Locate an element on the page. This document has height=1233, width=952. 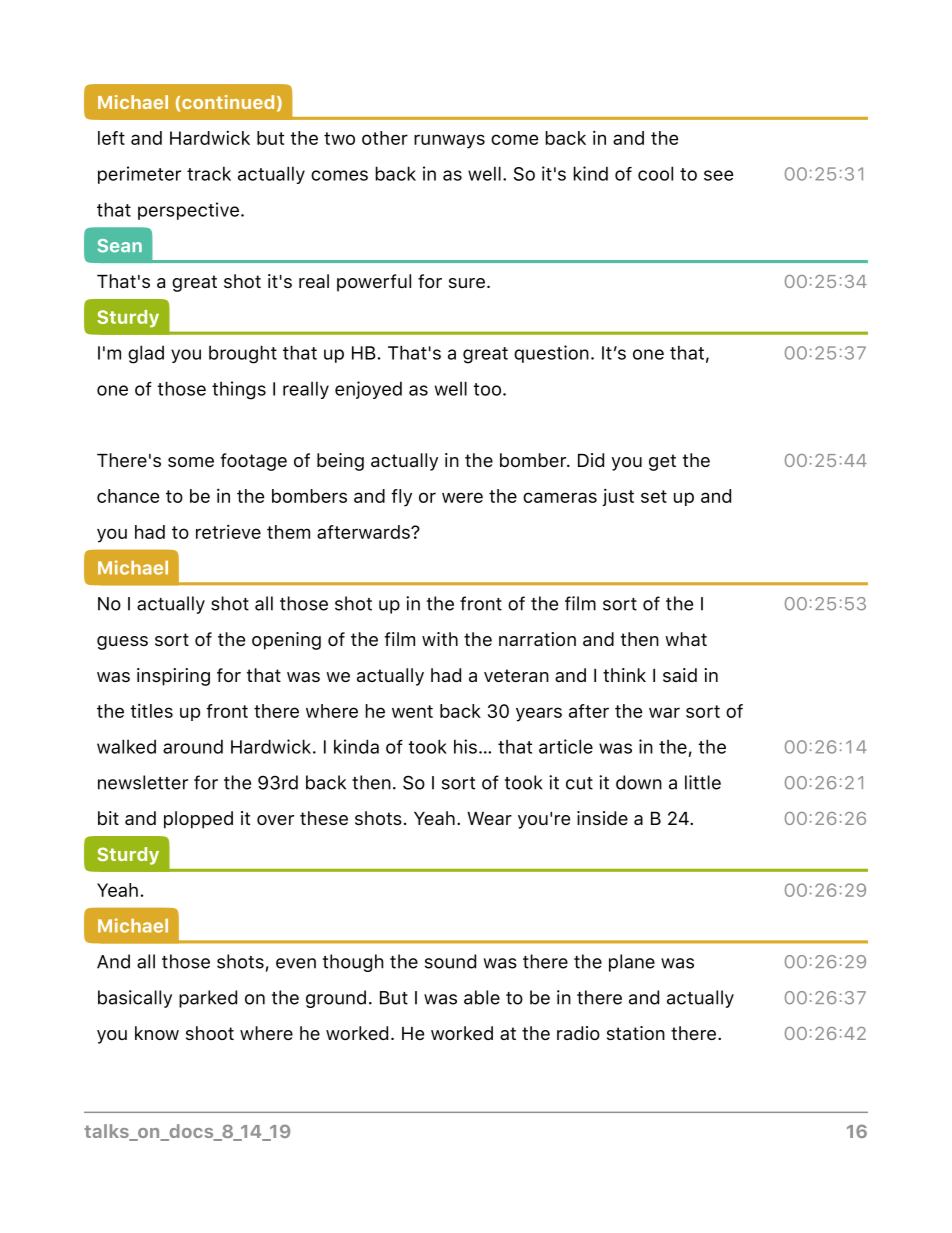
enjoyed is located at coordinates (368, 390).
